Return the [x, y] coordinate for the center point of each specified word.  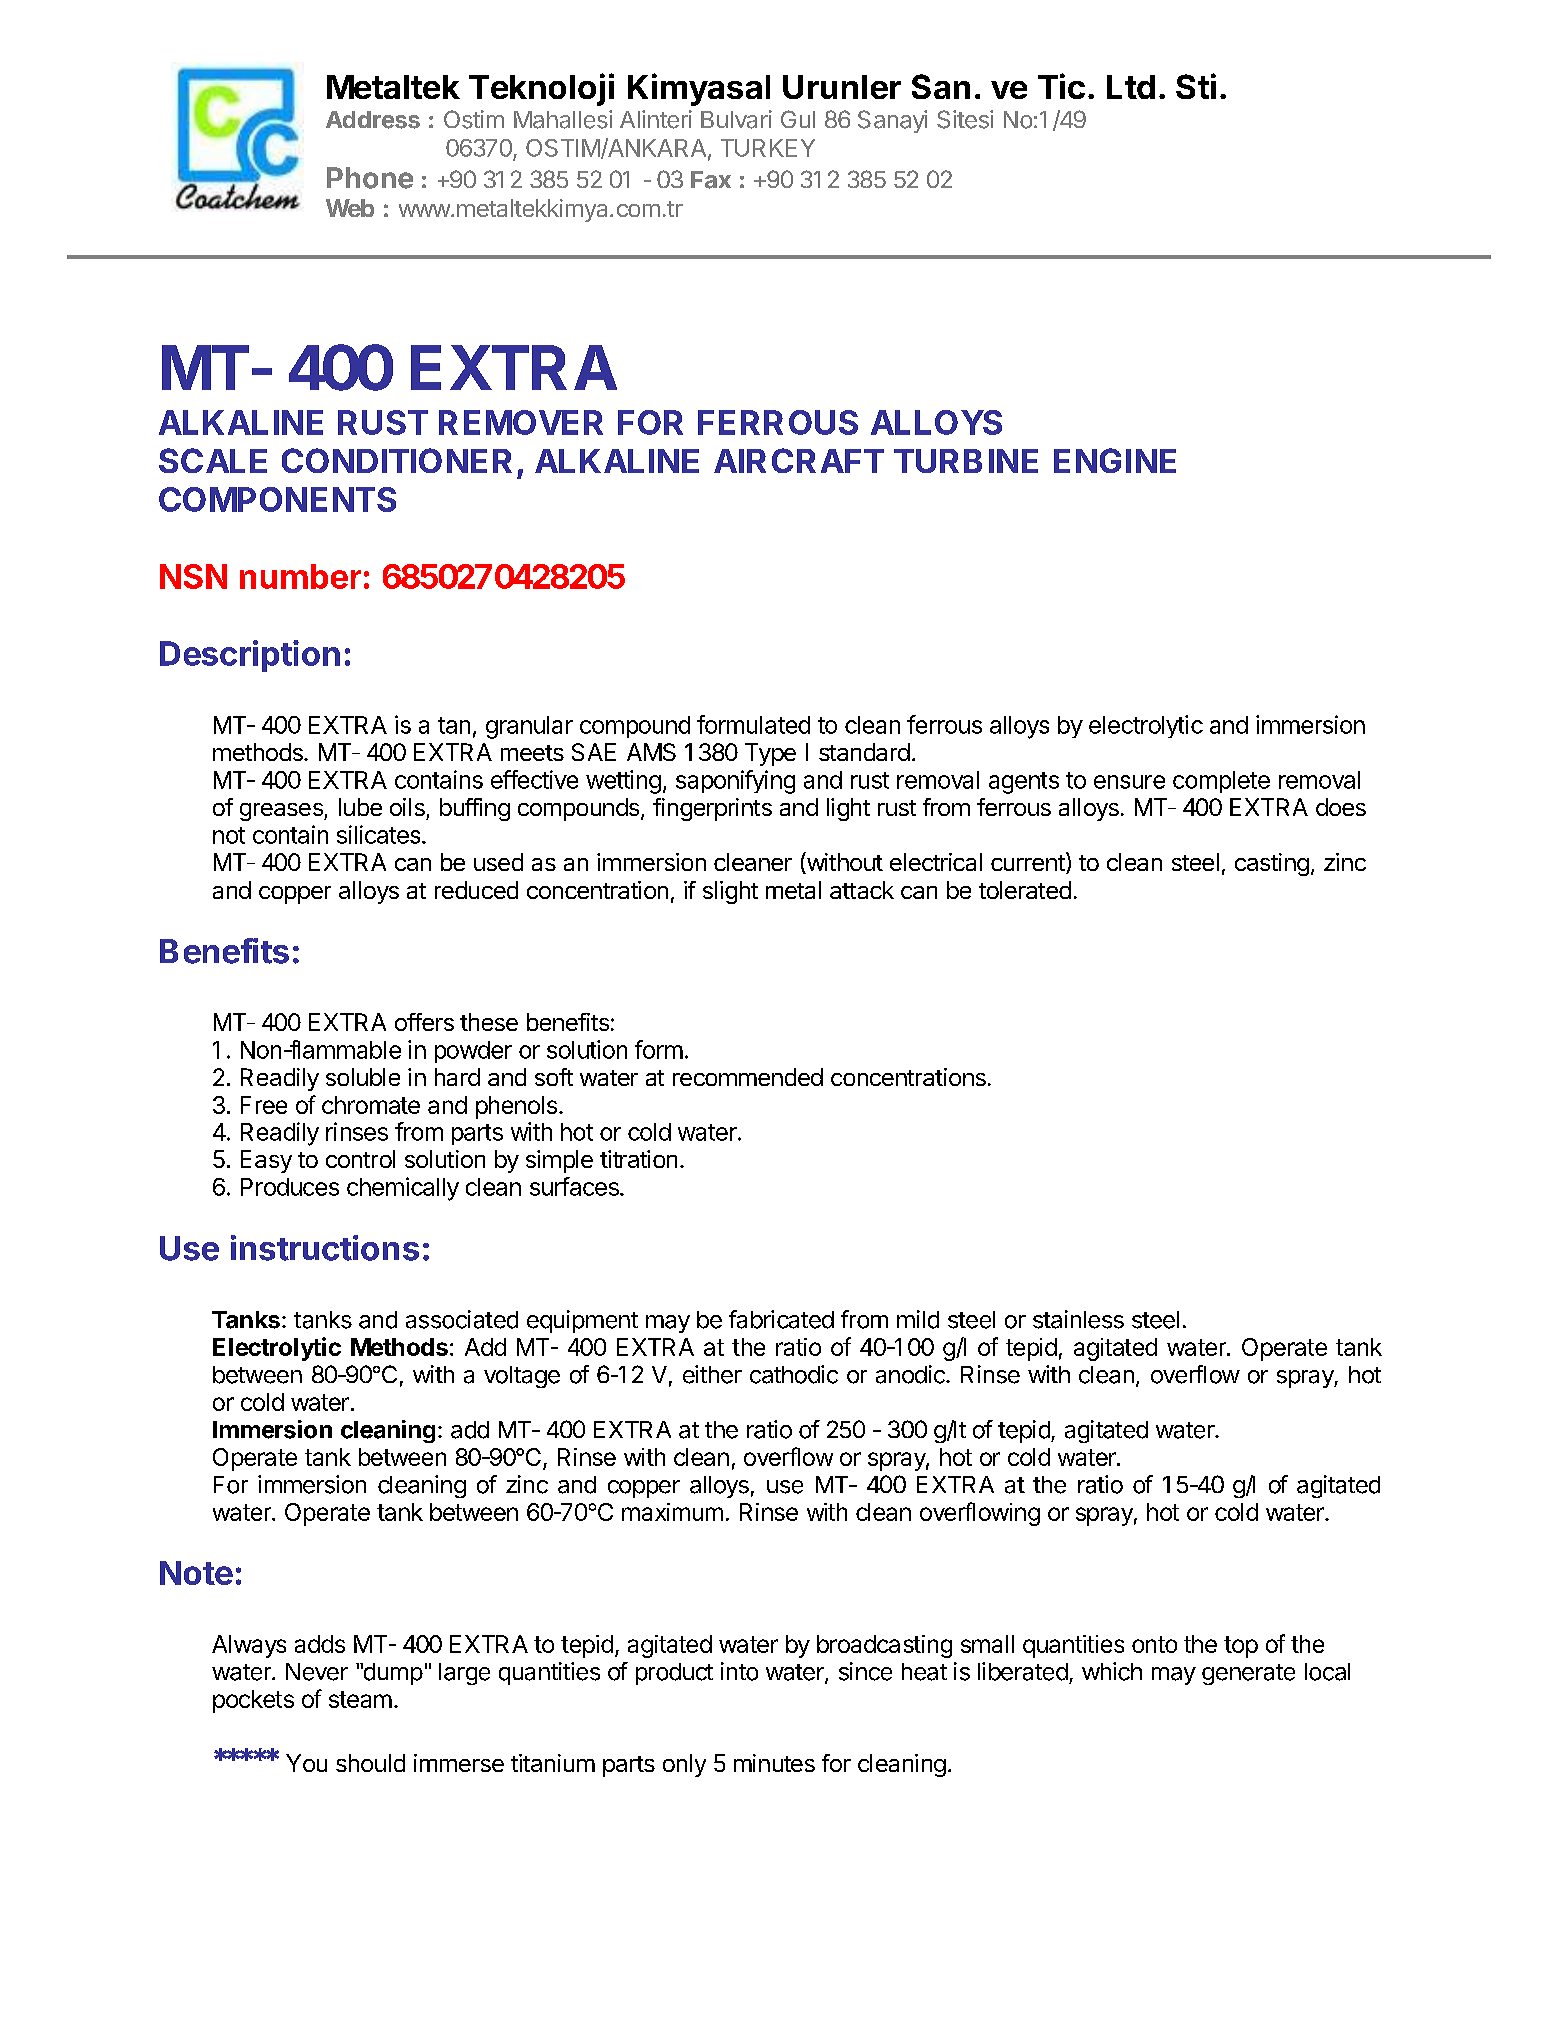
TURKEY [768, 148]
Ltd [1131, 87]
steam [360, 1699]
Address [373, 120]
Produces [290, 1187]
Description [250, 656]
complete [1221, 782]
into [739, 1671]
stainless [1078, 1319]
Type [770, 754]
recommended [748, 1077]
